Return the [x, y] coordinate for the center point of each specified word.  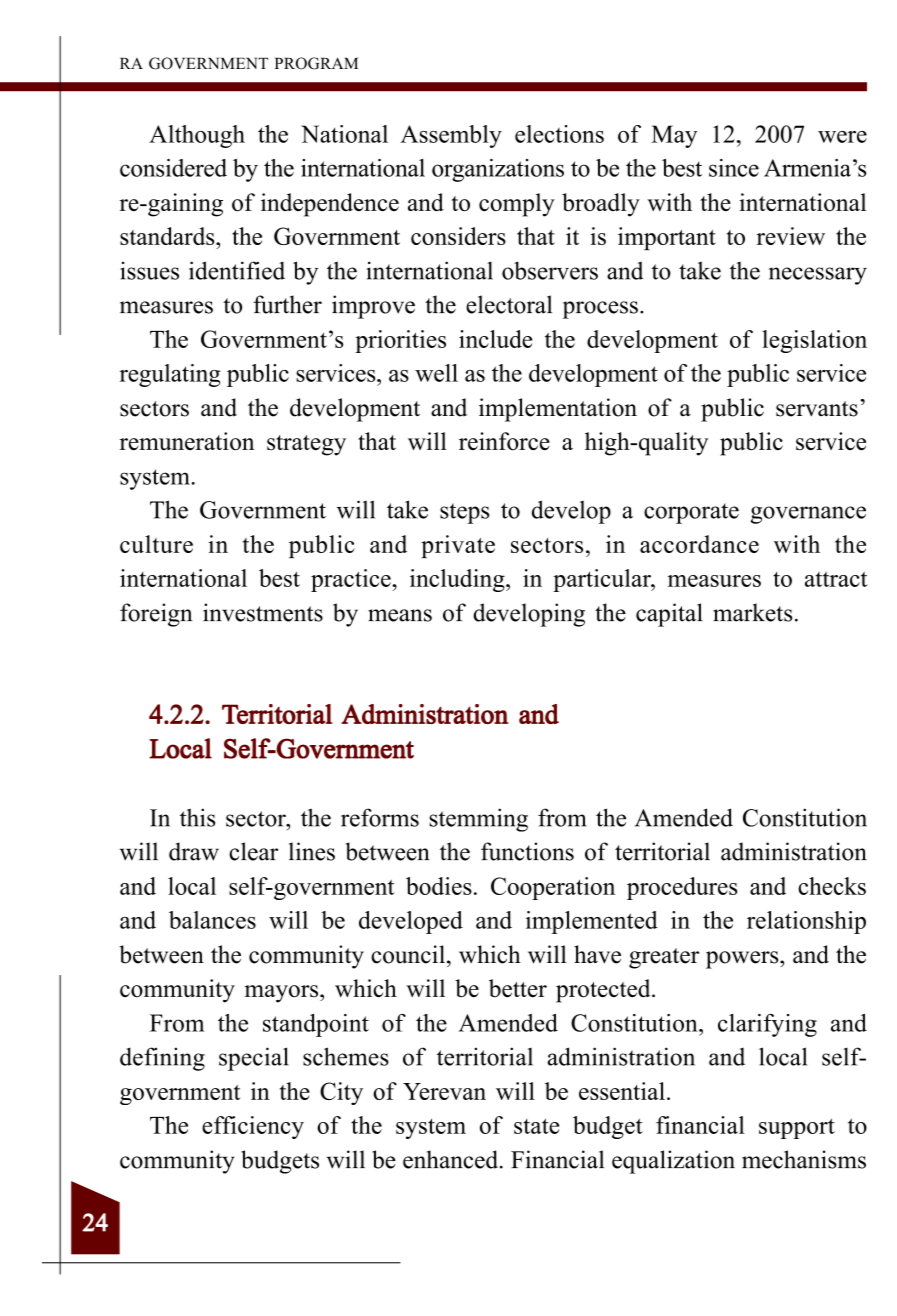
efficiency [253, 1127]
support [797, 1128]
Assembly [451, 136]
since [734, 168]
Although [197, 136]
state [536, 1126]
